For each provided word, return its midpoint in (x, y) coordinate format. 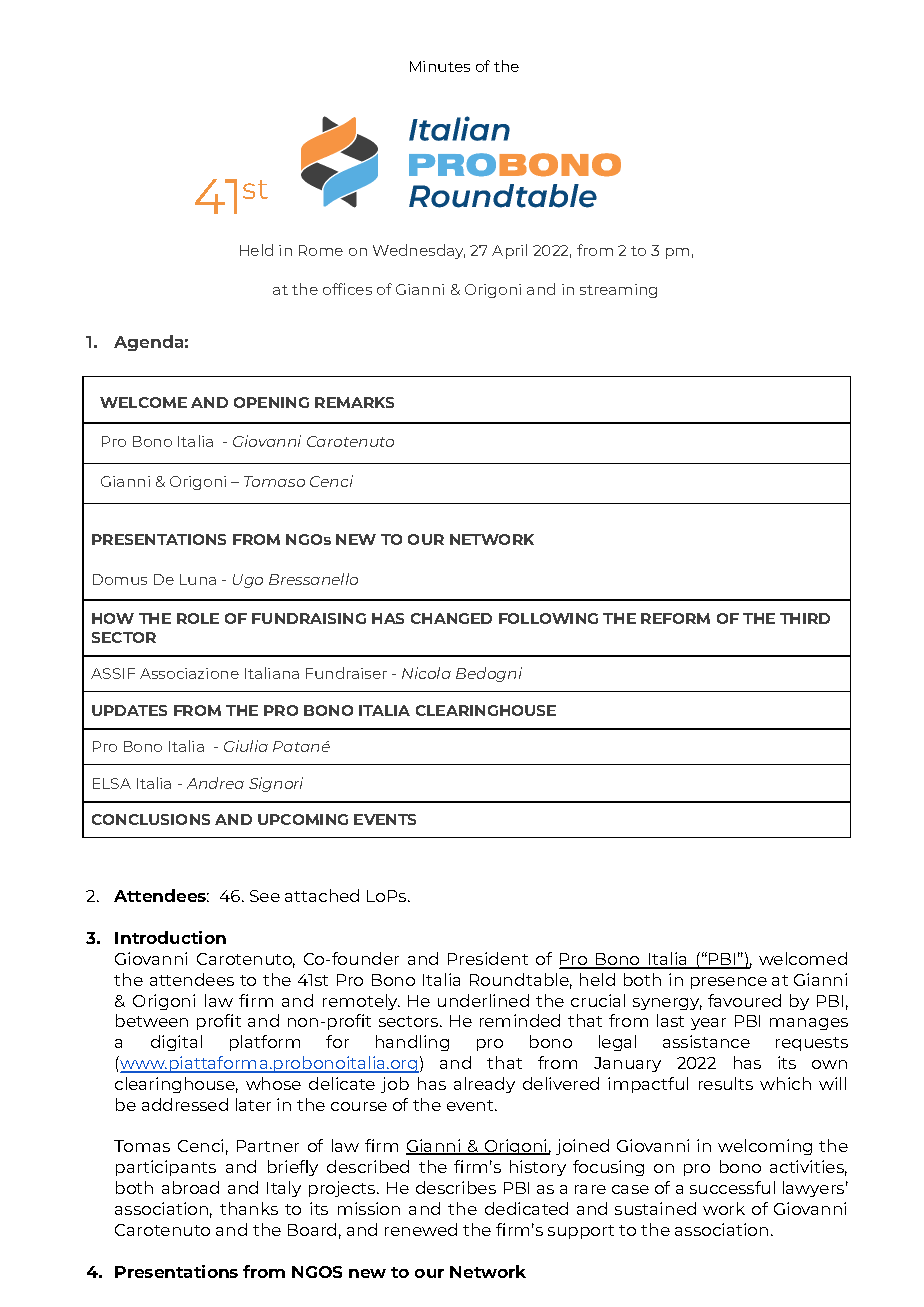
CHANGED (451, 618)
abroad (190, 1187)
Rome (321, 250)
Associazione (189, 673)
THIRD (805, 618)
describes (456, 1187)
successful (732, 1187)
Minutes (440, 66)
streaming (618, 291)
